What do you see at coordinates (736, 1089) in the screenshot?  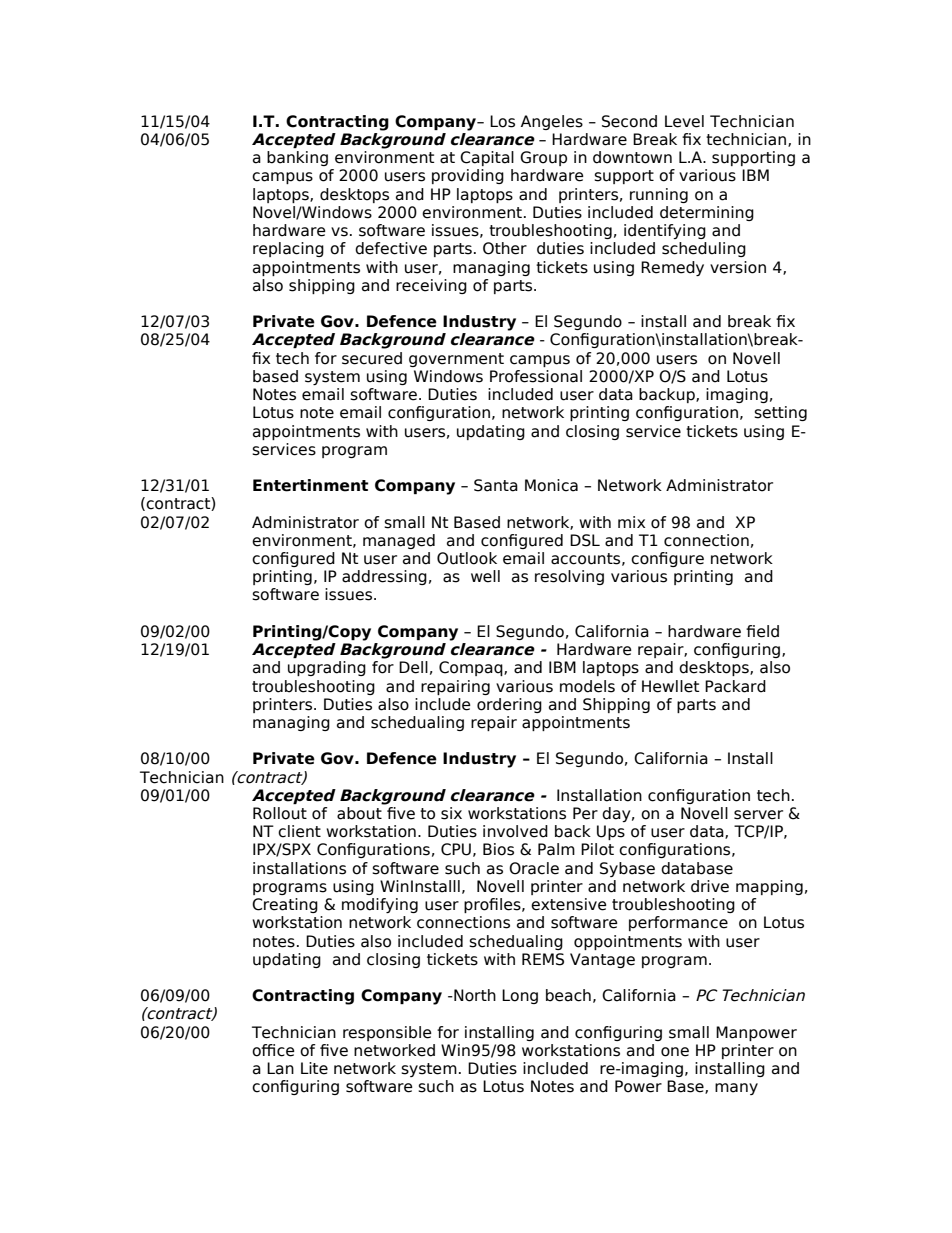 I see `many` at bounding box center [736, 1089].
